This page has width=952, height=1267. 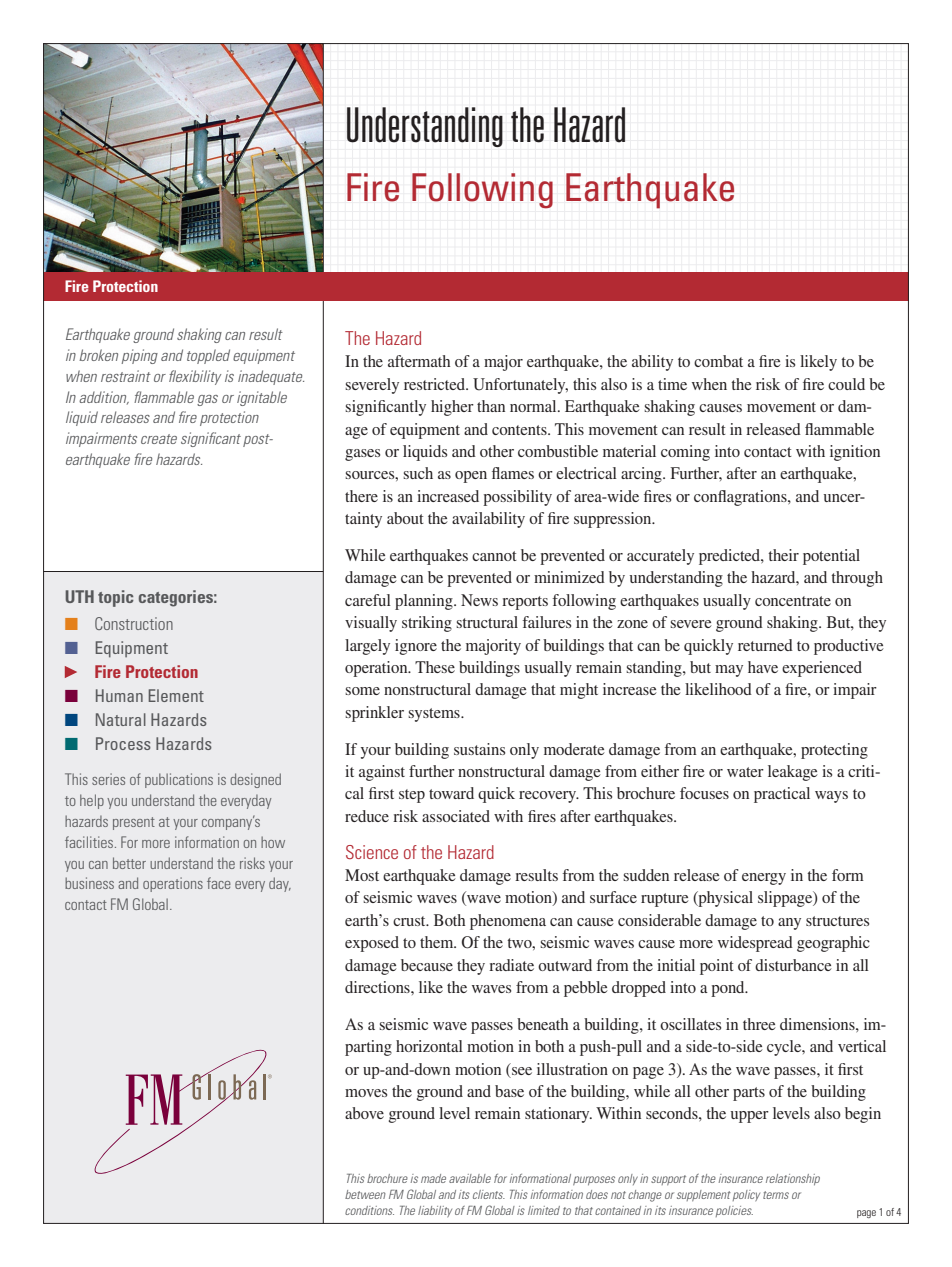 What do you see at coordinates (718, 361) in the page?
I see `combat` at bounding box center [718, 361].
